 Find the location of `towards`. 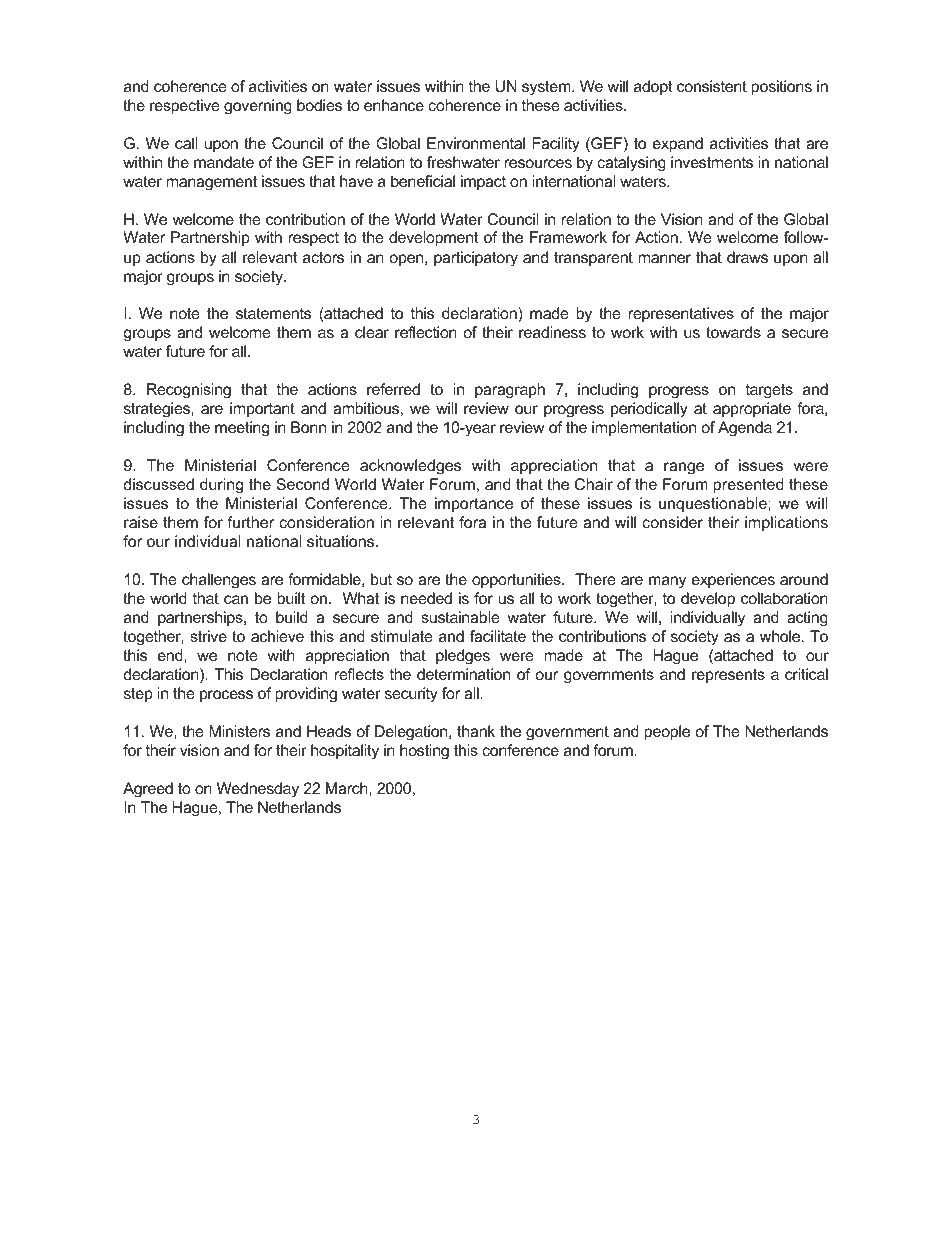

towards is located at coordinates (733, 332).
